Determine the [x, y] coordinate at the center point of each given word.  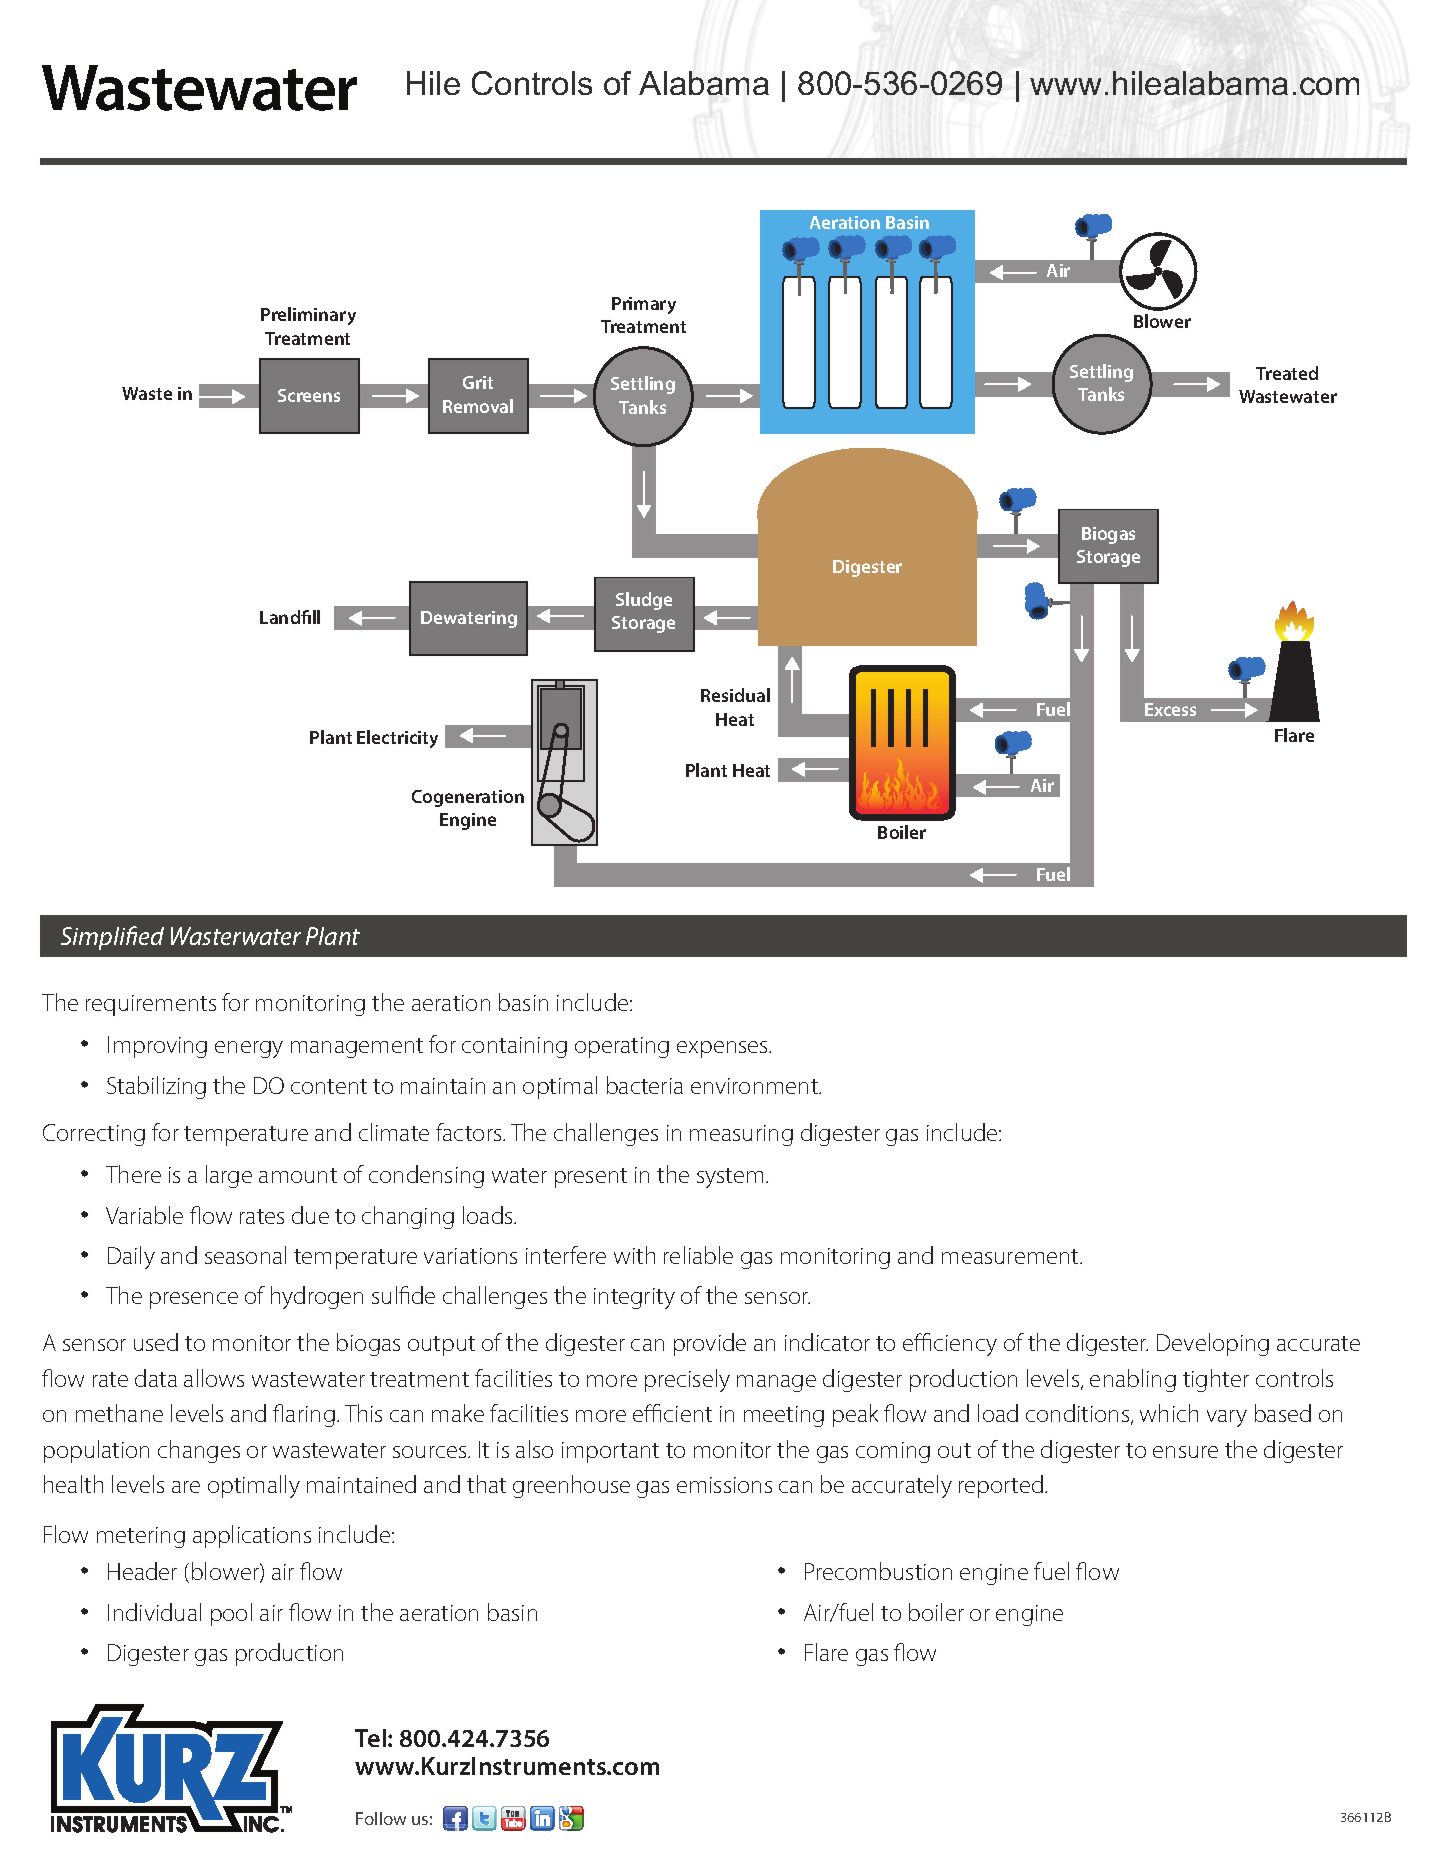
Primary [644, 305]
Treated [1287, 373]
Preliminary [308, 316]
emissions [724, 1485]
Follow [381, 1818]
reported [1001, 1486]
